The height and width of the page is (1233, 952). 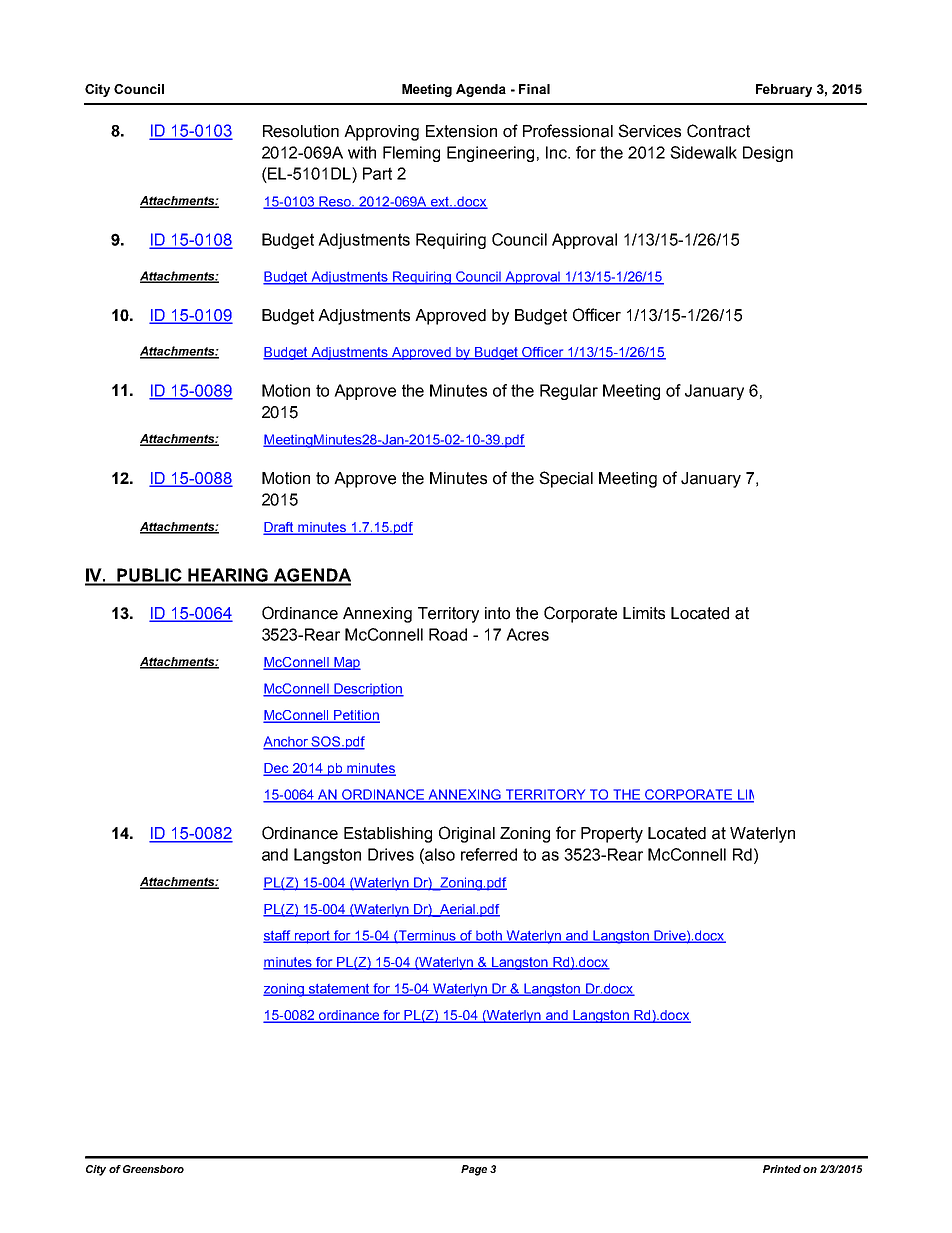 What do you see at coordinates (153, 1169) in the page?
I see `Greensboro` at bounding box center [153, 1169].
